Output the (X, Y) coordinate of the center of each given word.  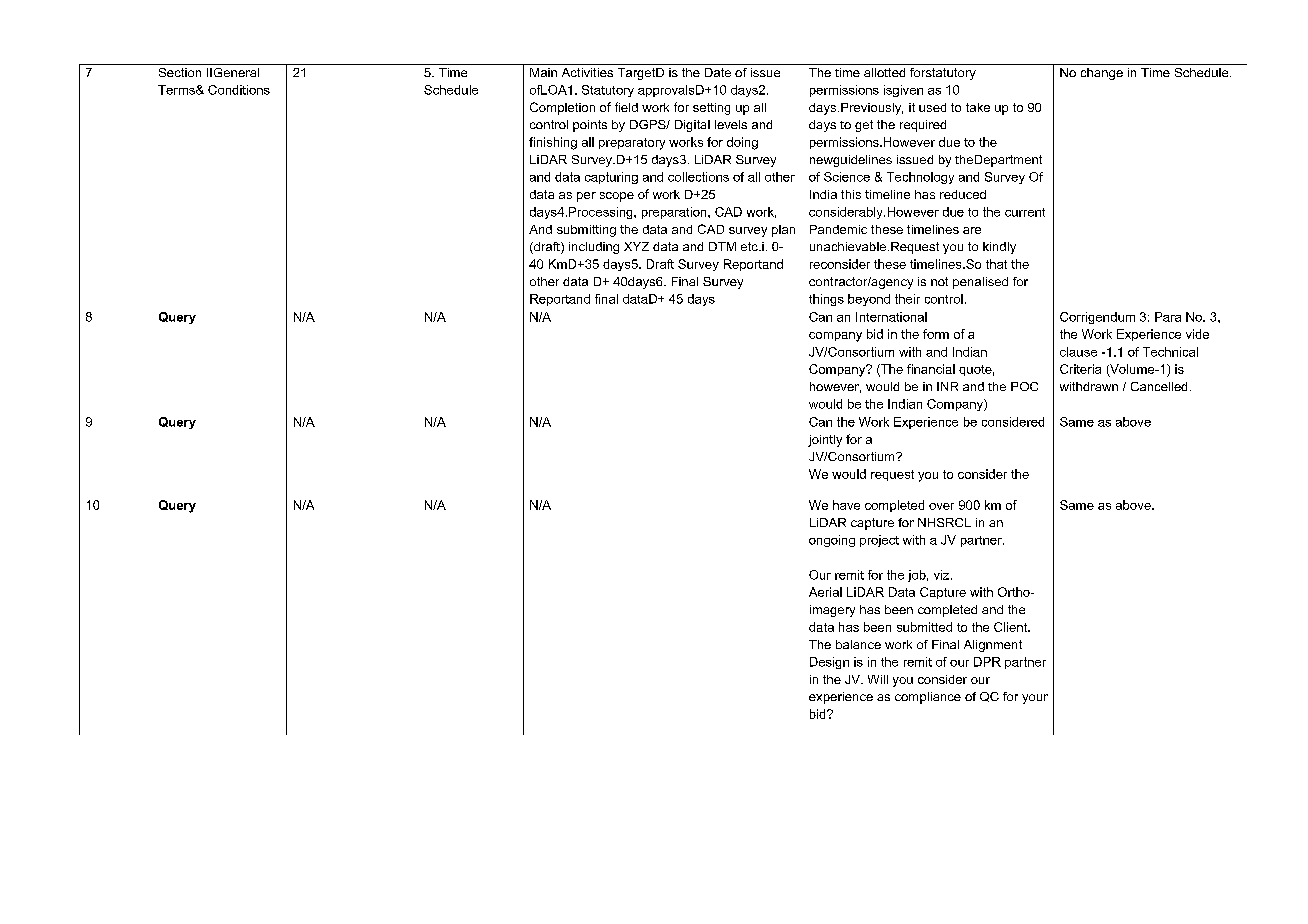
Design (829, 663)
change (1102, 74)
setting (711, 109)
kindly (999, 248)
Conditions (239, 90)
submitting (586, 231)
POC (1024, 386)
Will (878, 679)
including (594, 248)
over (941, 506)
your (1035, 699)
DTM (722, 246)
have (846, 505)
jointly (825, 441)
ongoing (832, 541)
